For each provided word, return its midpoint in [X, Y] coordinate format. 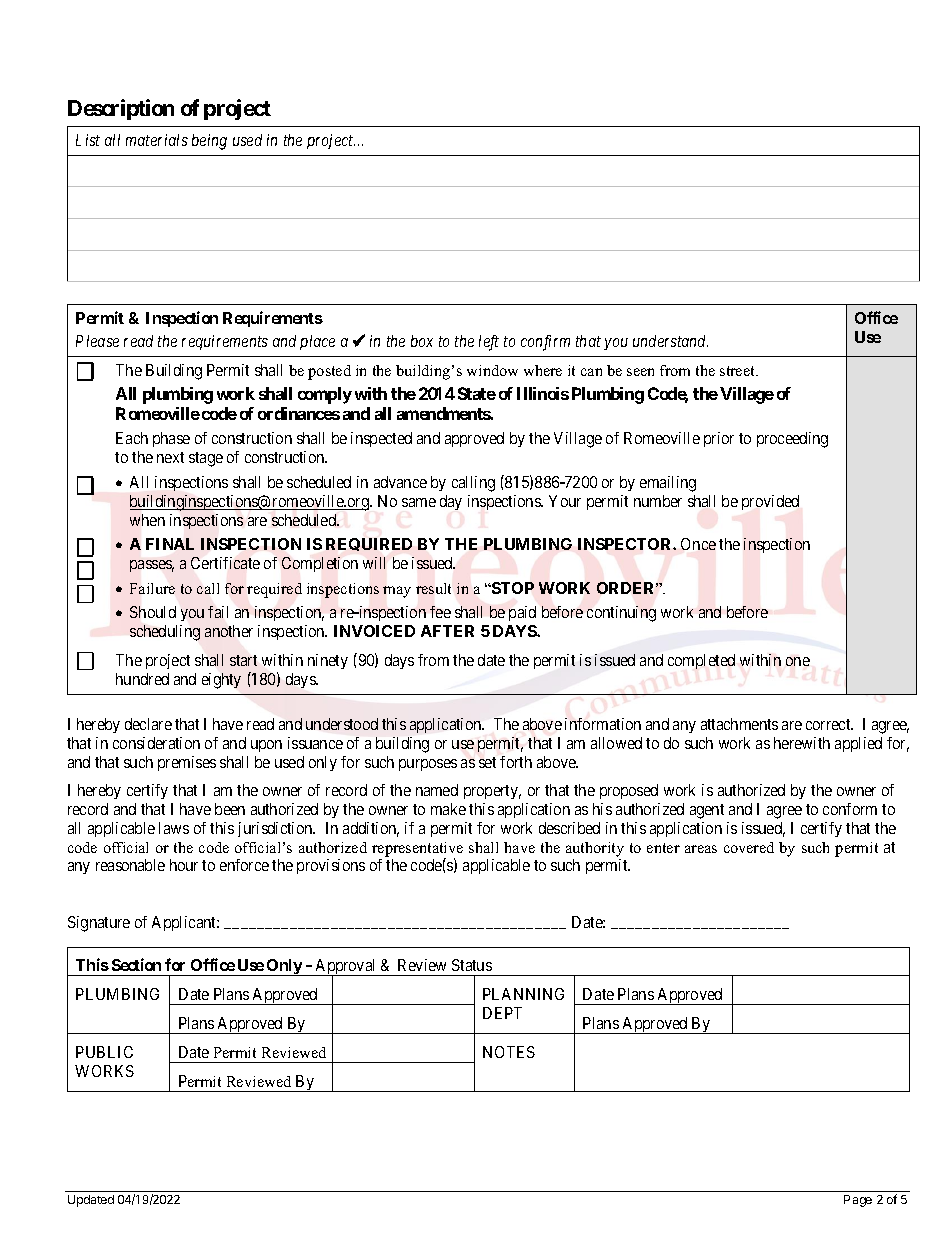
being [209, 142]
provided [770, 502]
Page [858, 1201]
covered [749, 847]
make [448, 809]
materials [157, 140]
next [170, 457]
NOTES [509, 1052]
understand [670, 341]
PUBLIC [104, 1052]
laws [174, 828]
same [419, 502]
